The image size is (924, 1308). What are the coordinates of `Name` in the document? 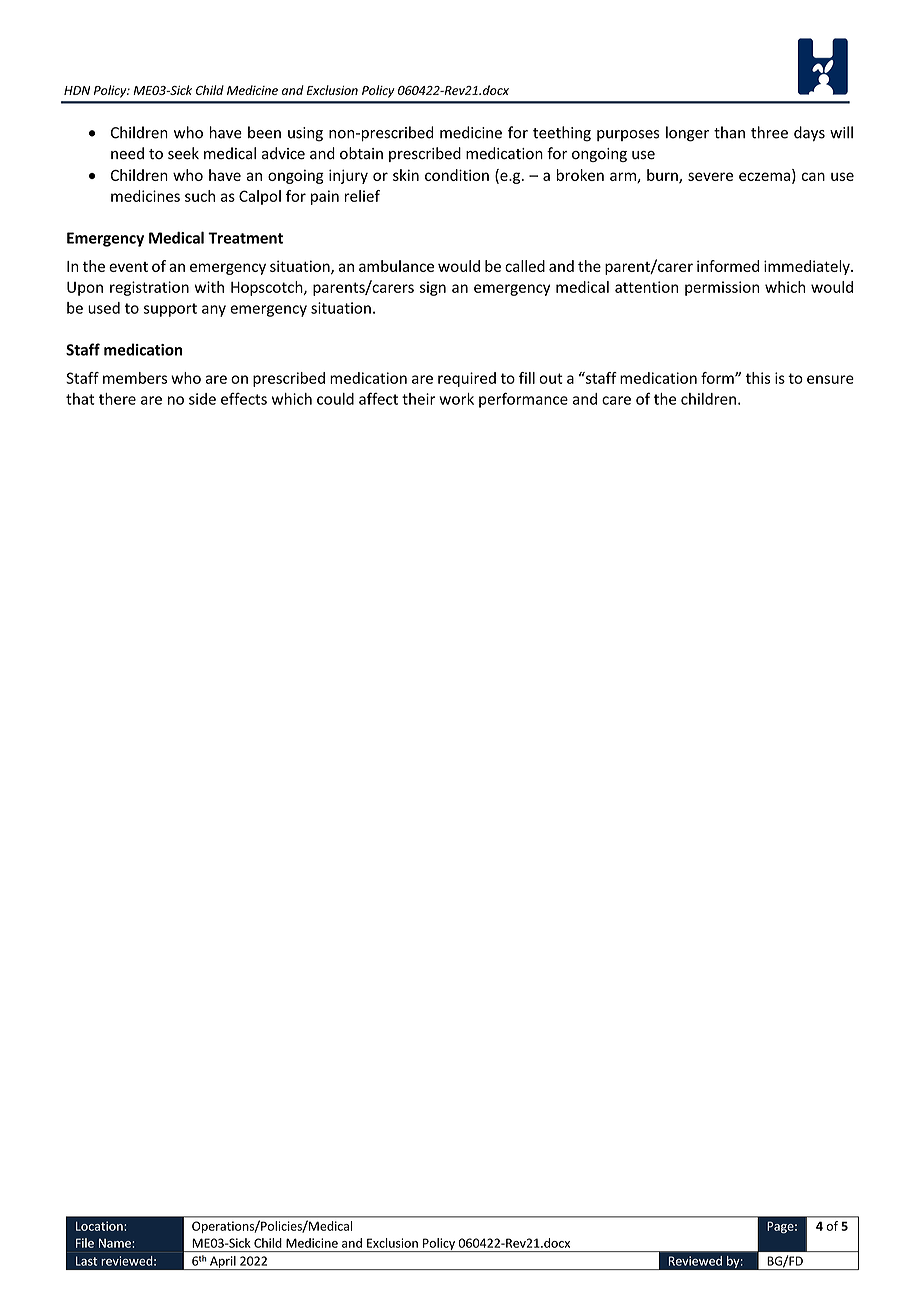 It's located at (115, 1243).
